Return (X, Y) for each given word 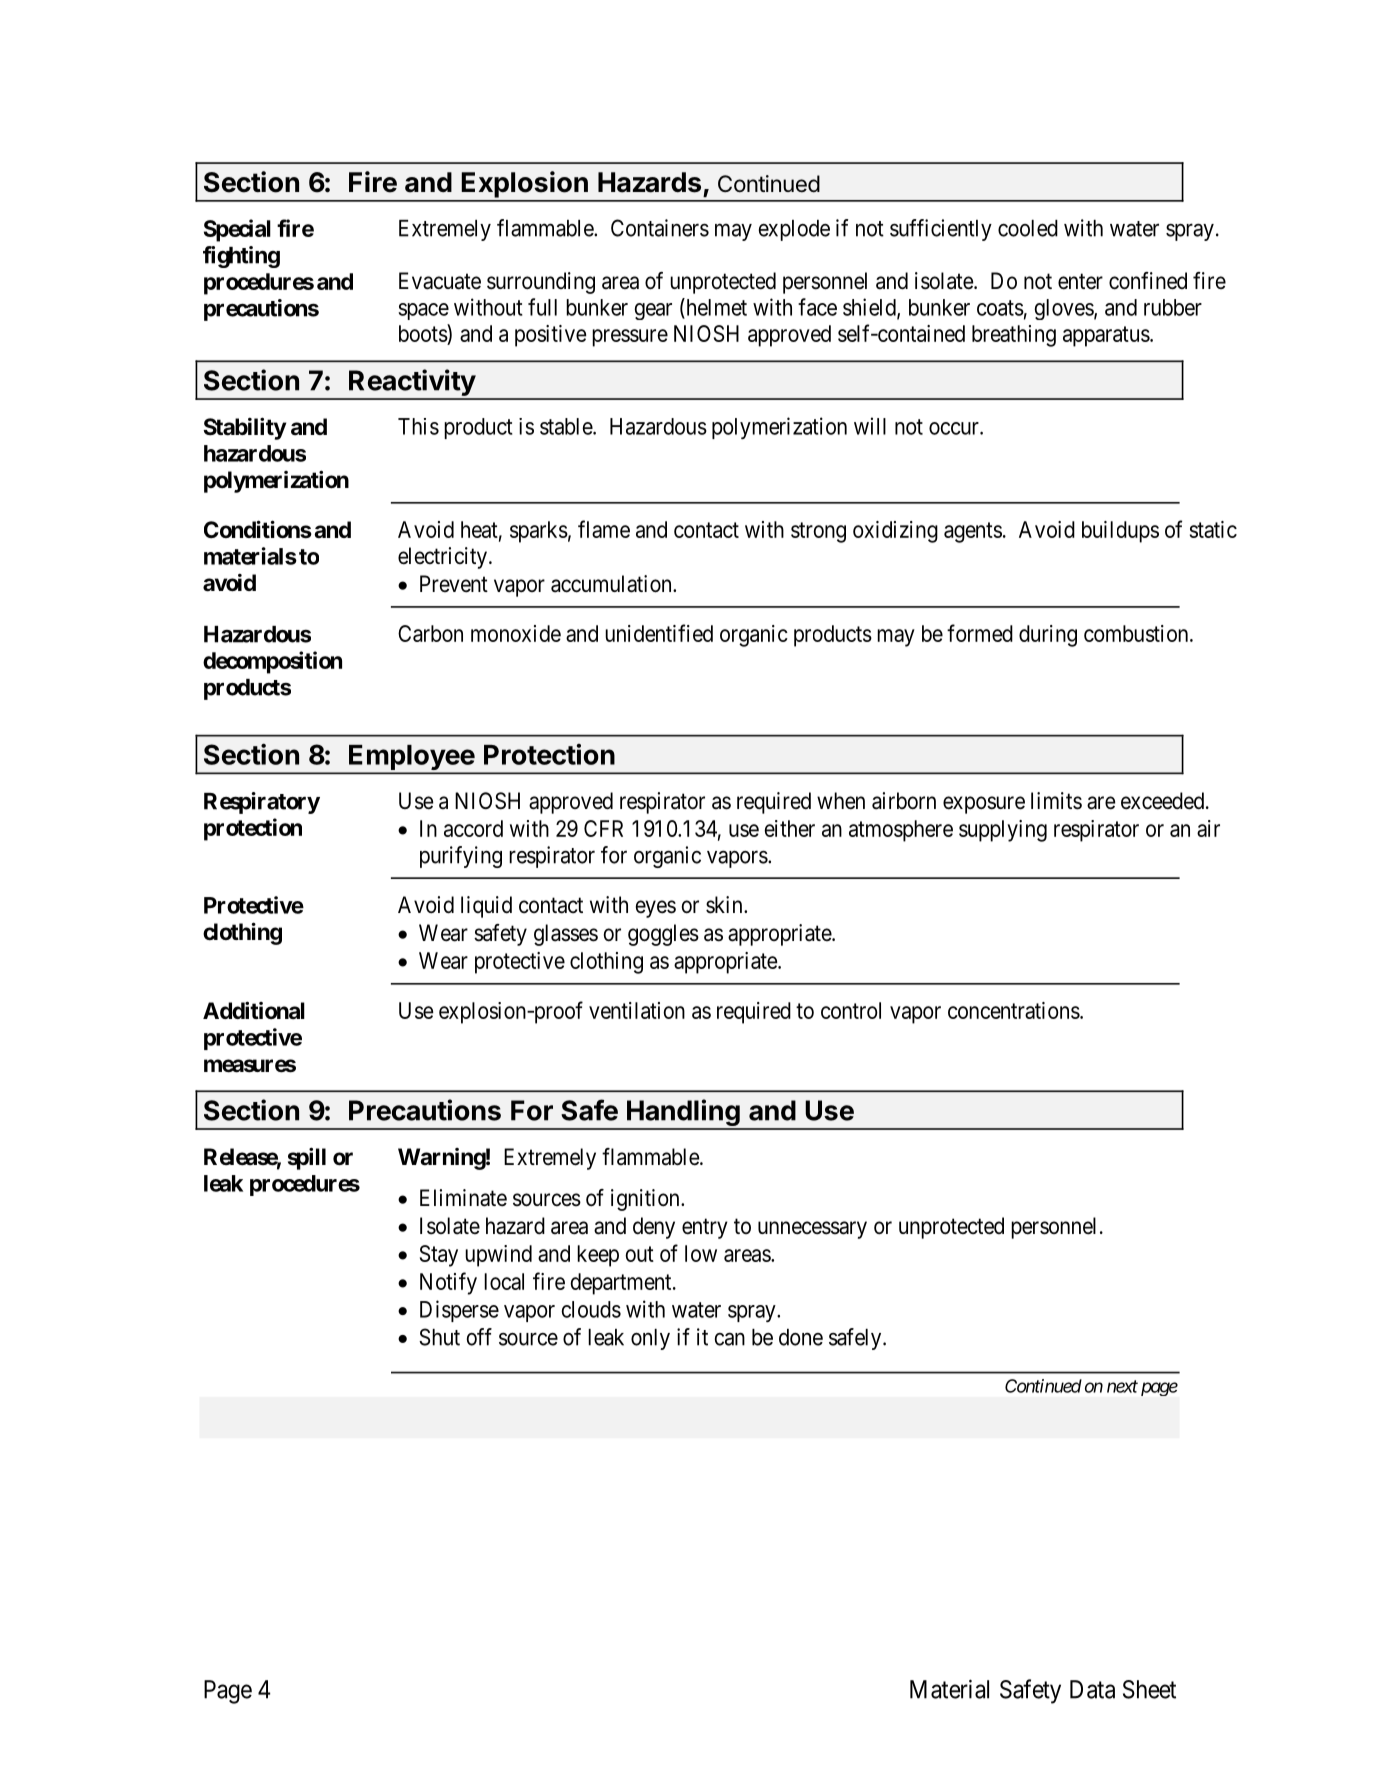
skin (725, 905)
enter (1080, 282)
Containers (660, 228)
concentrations (1014, 1010)
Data (1092, 1689)
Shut (439, 1337)
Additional (254, 1010)
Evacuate (440, 281)
